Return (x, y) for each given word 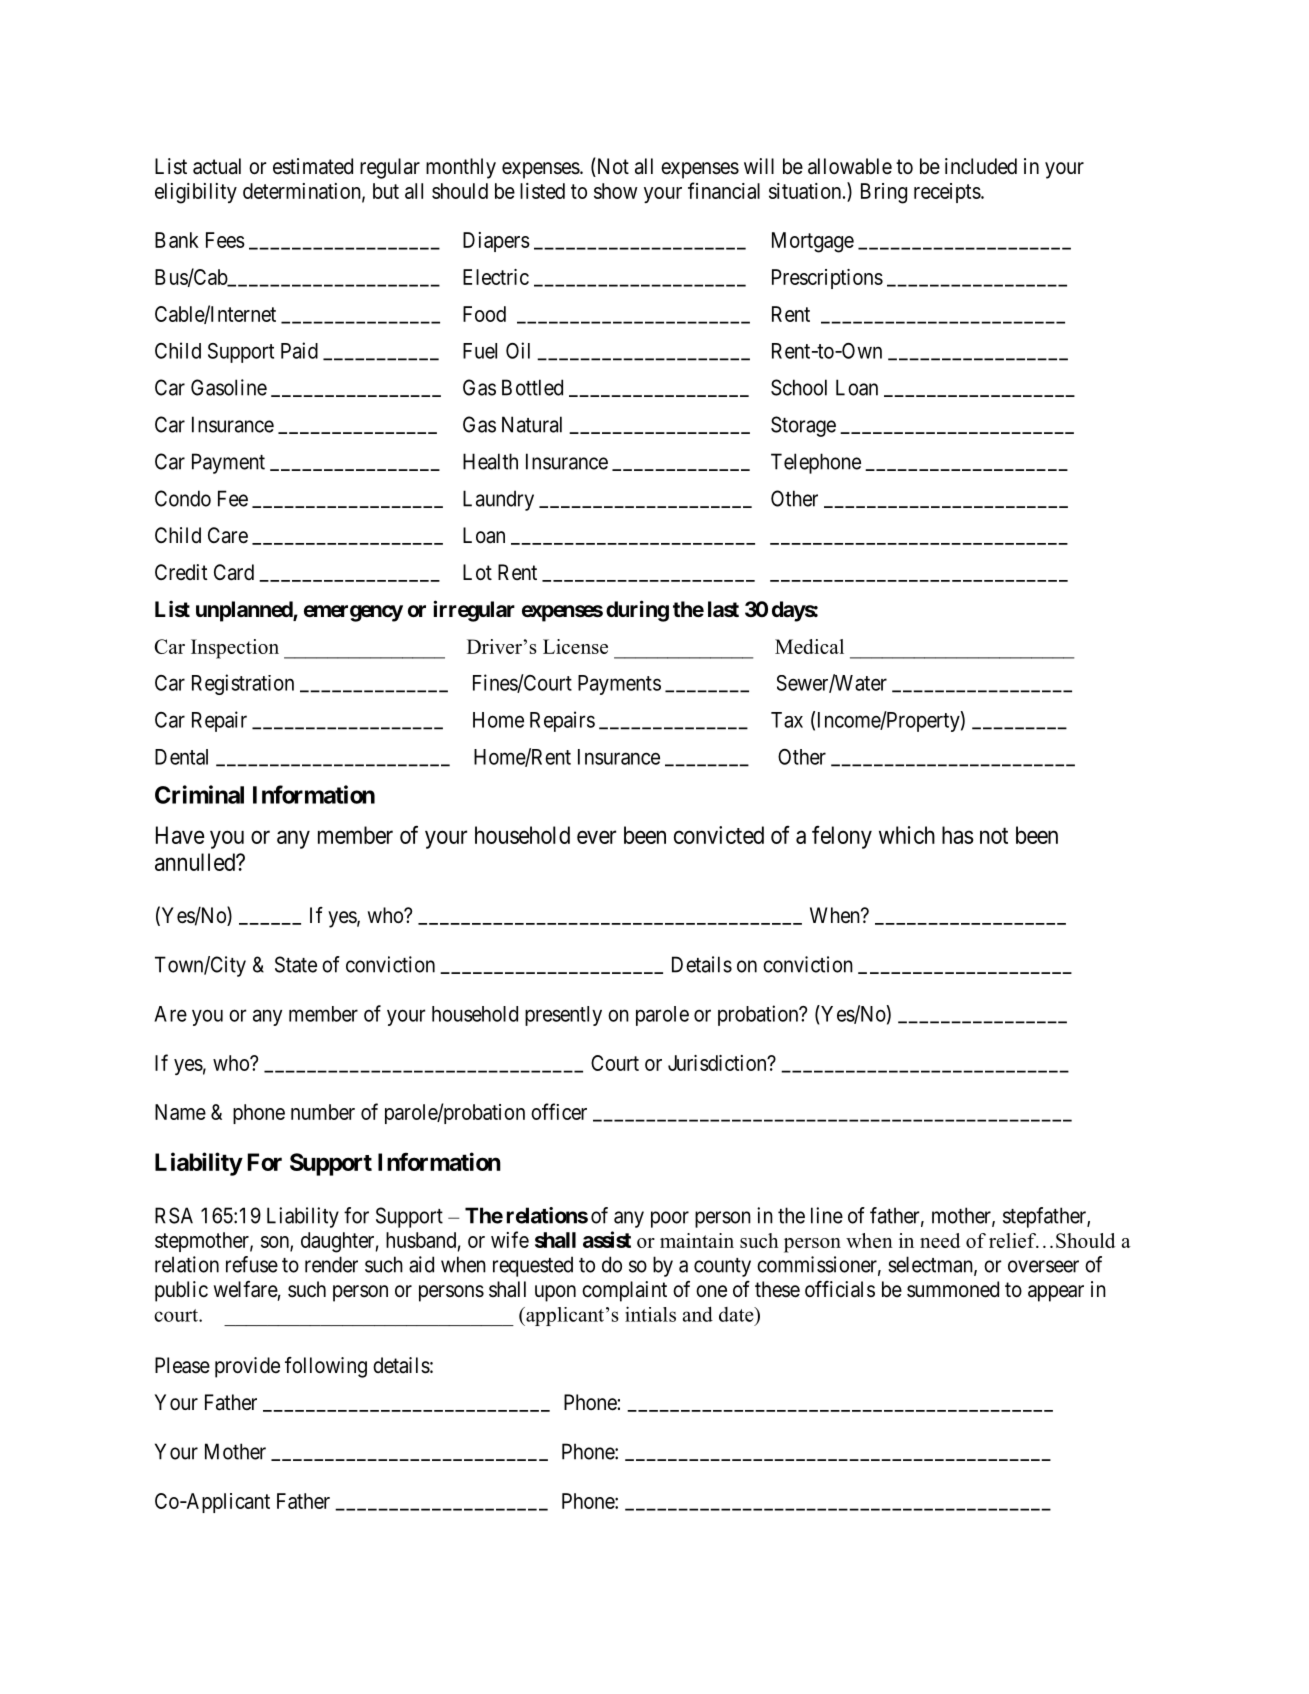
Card (234, 572)
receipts (947, 193)
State (296, 964)
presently (563, 1016)
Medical (809, 646)
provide (247, 1367)
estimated (313, 166)
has (958, 835)
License (575, 646)
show (616, 191)
